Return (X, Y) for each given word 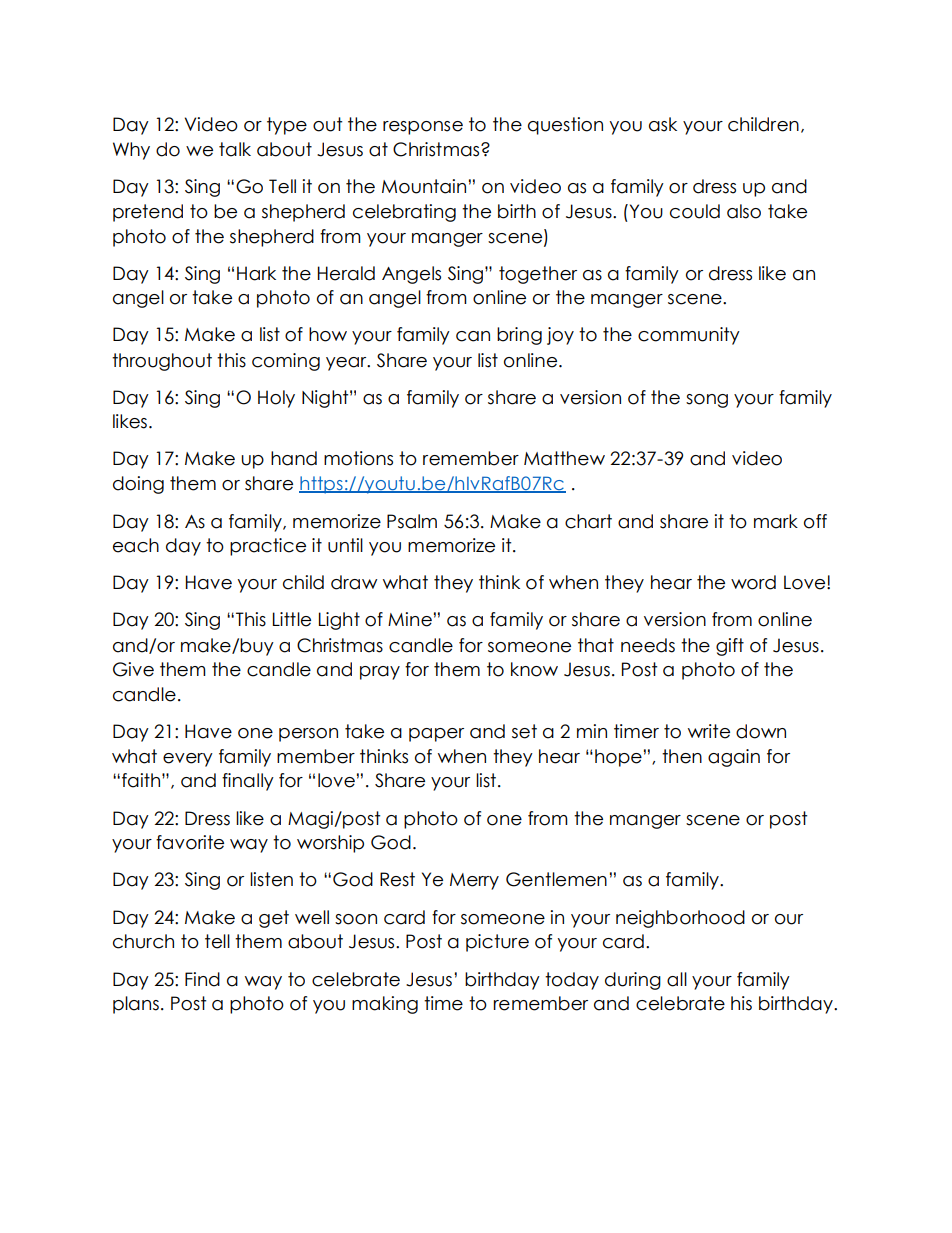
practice (268, 547)
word (753, 582)
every (188, 760)
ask (663, 124)
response (423, 128)
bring (519, 336)
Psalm (412, 521)
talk (235, 149)
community (689, 336)
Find (202, 979)
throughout (162, 362)
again (734, 758)
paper (436, 735)
